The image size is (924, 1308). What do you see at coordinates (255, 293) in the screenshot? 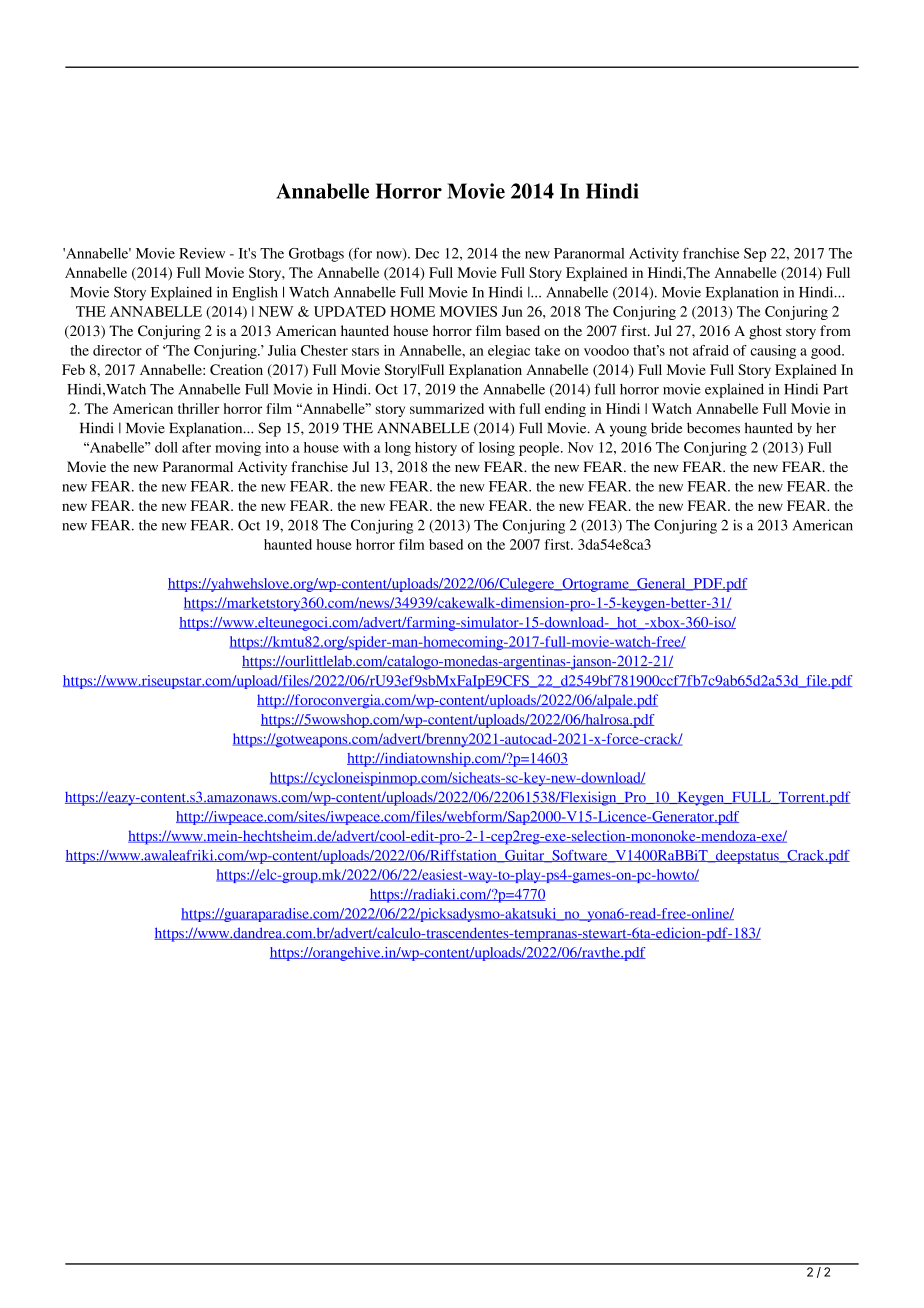
I see `English` at bounding box center [255, 293].
